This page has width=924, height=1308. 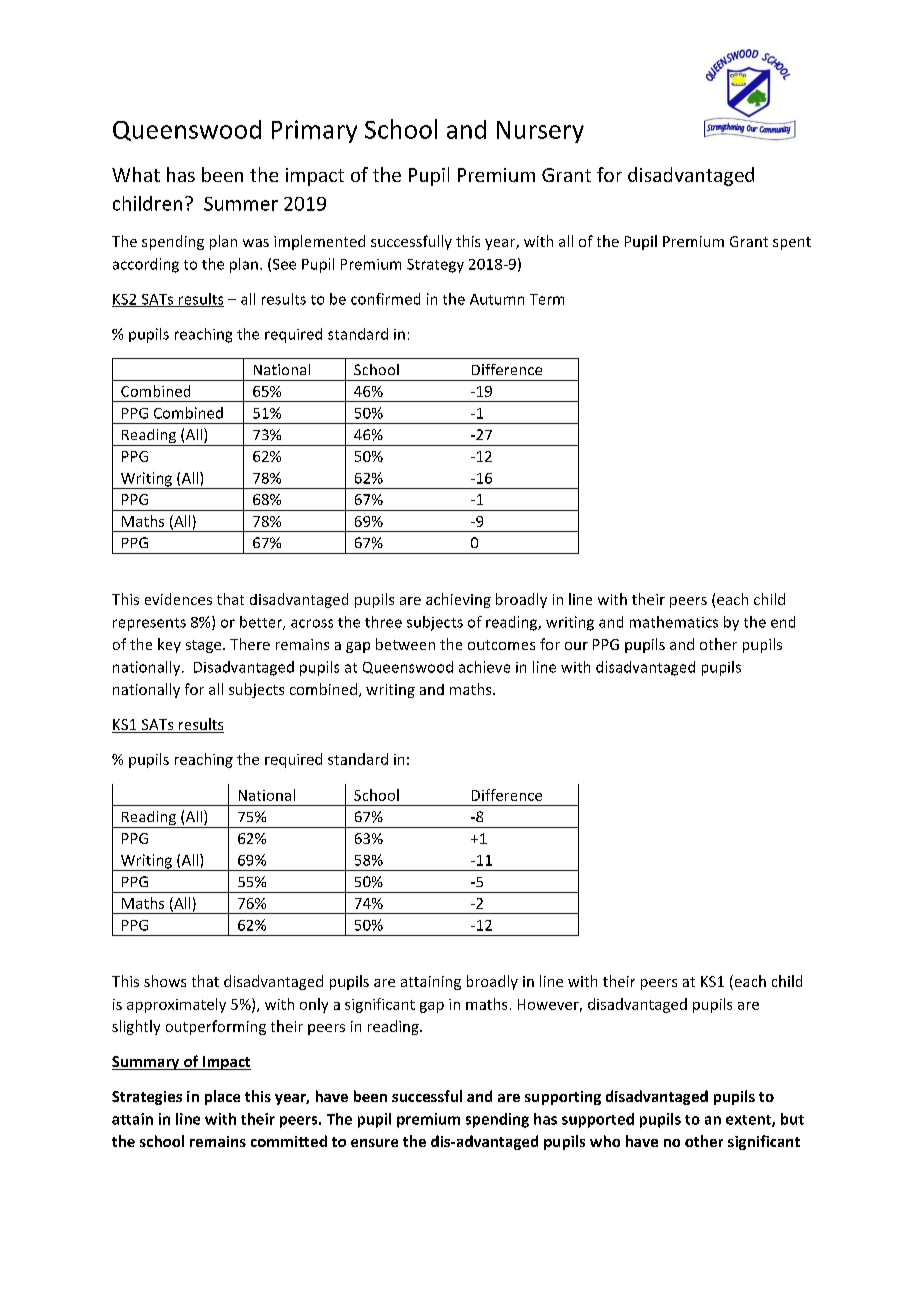 I want to click on ensure, so click(x=374, y=1143).
